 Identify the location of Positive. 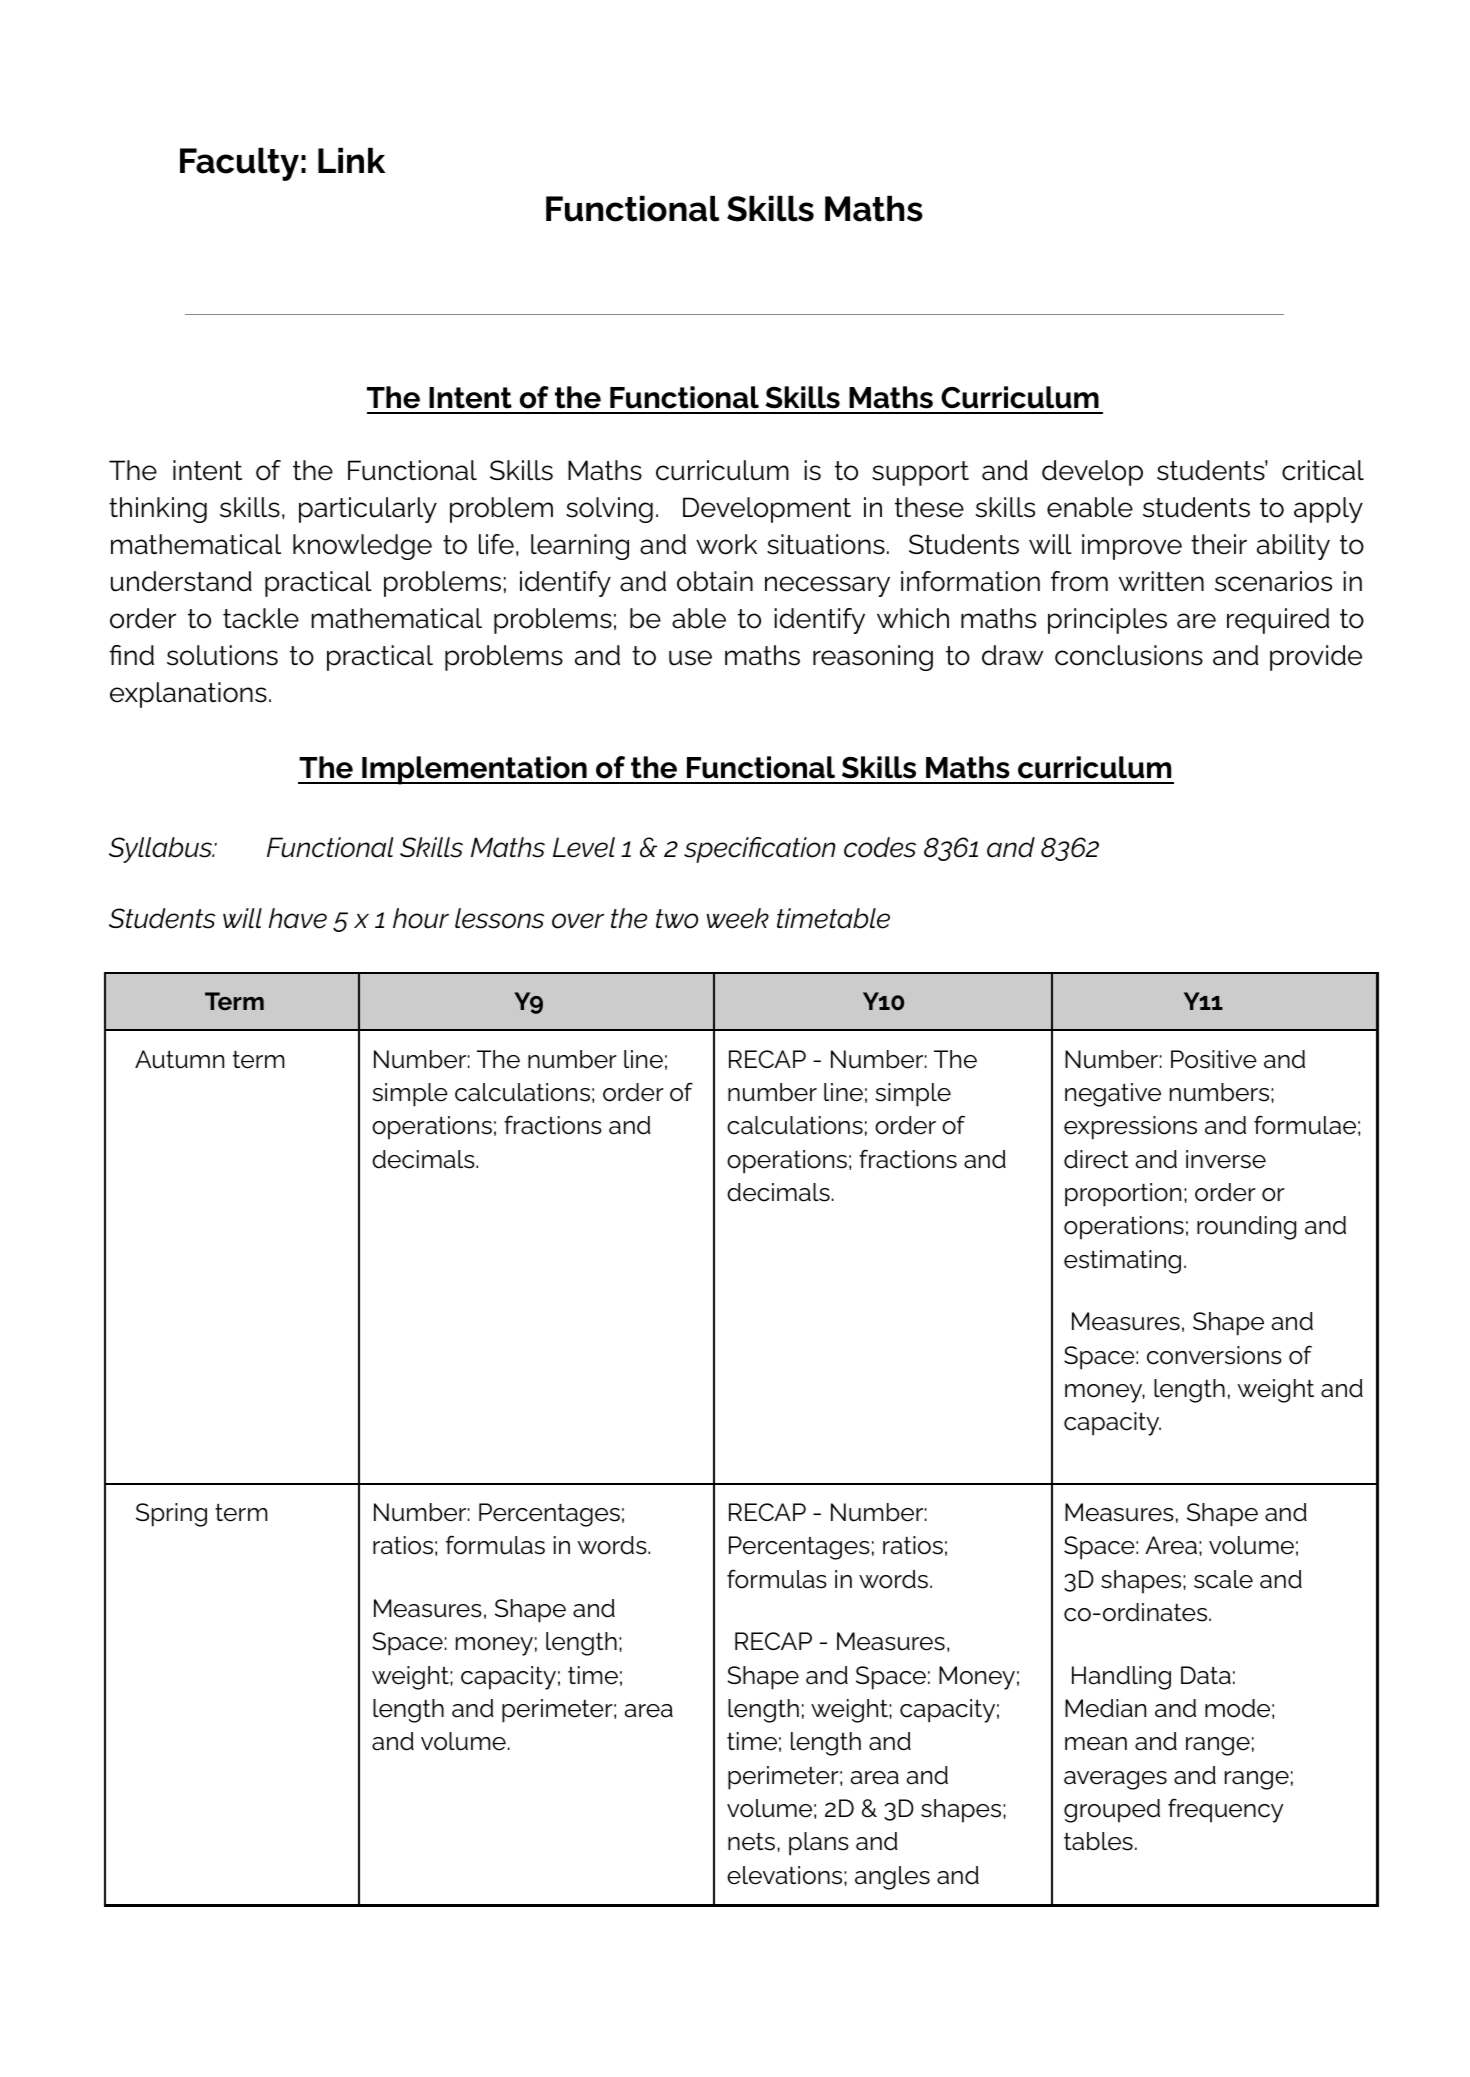
(1214, 1059).
